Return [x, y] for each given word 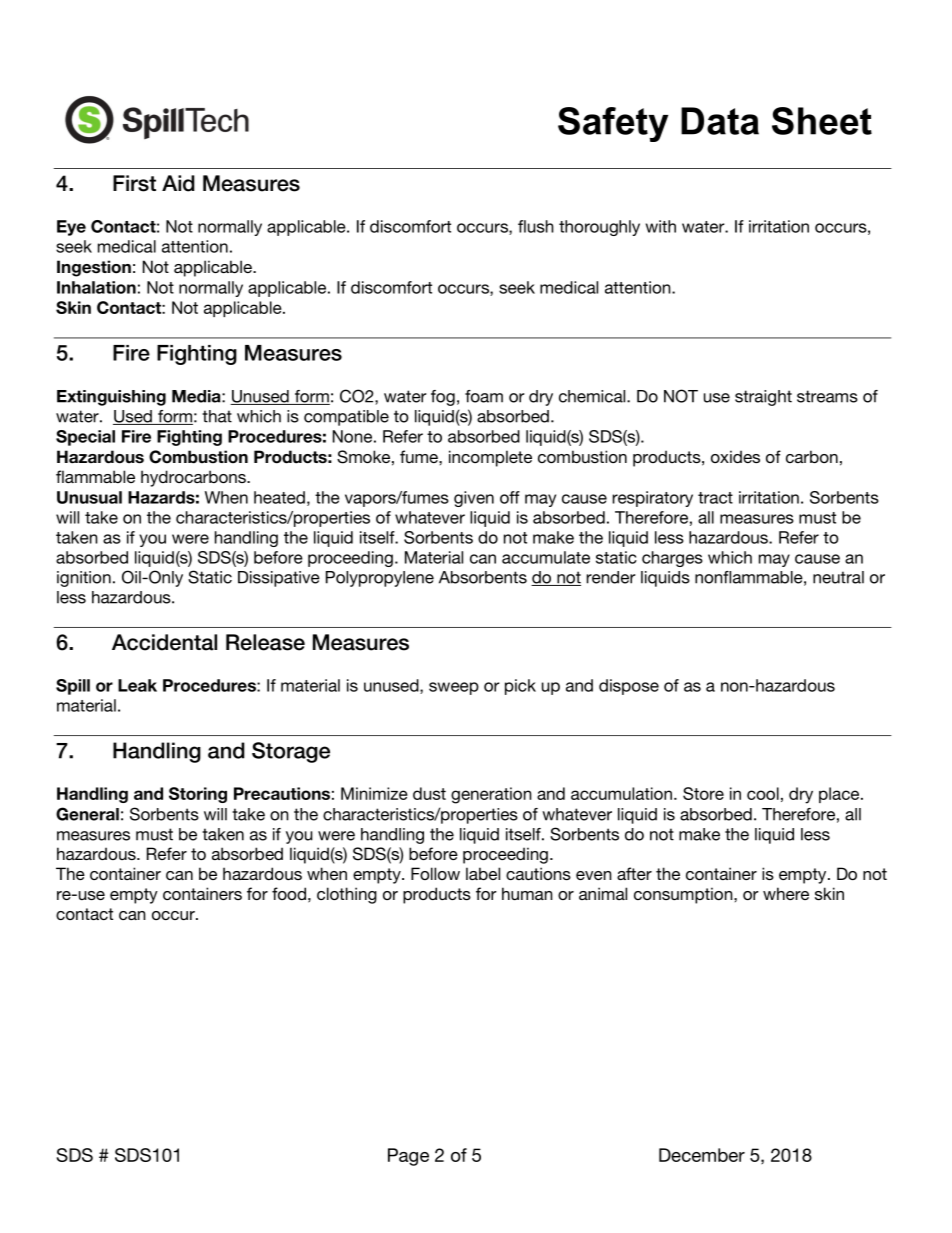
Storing [198, 795]
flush [536, 226]
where [786, 893]
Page [408, 1157]
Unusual [89, 497]
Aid [178, 183]
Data [720, 121]
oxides [735, 456]
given [474, 499]
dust [429, 793]
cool [763, 793]
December [702, 1155]
